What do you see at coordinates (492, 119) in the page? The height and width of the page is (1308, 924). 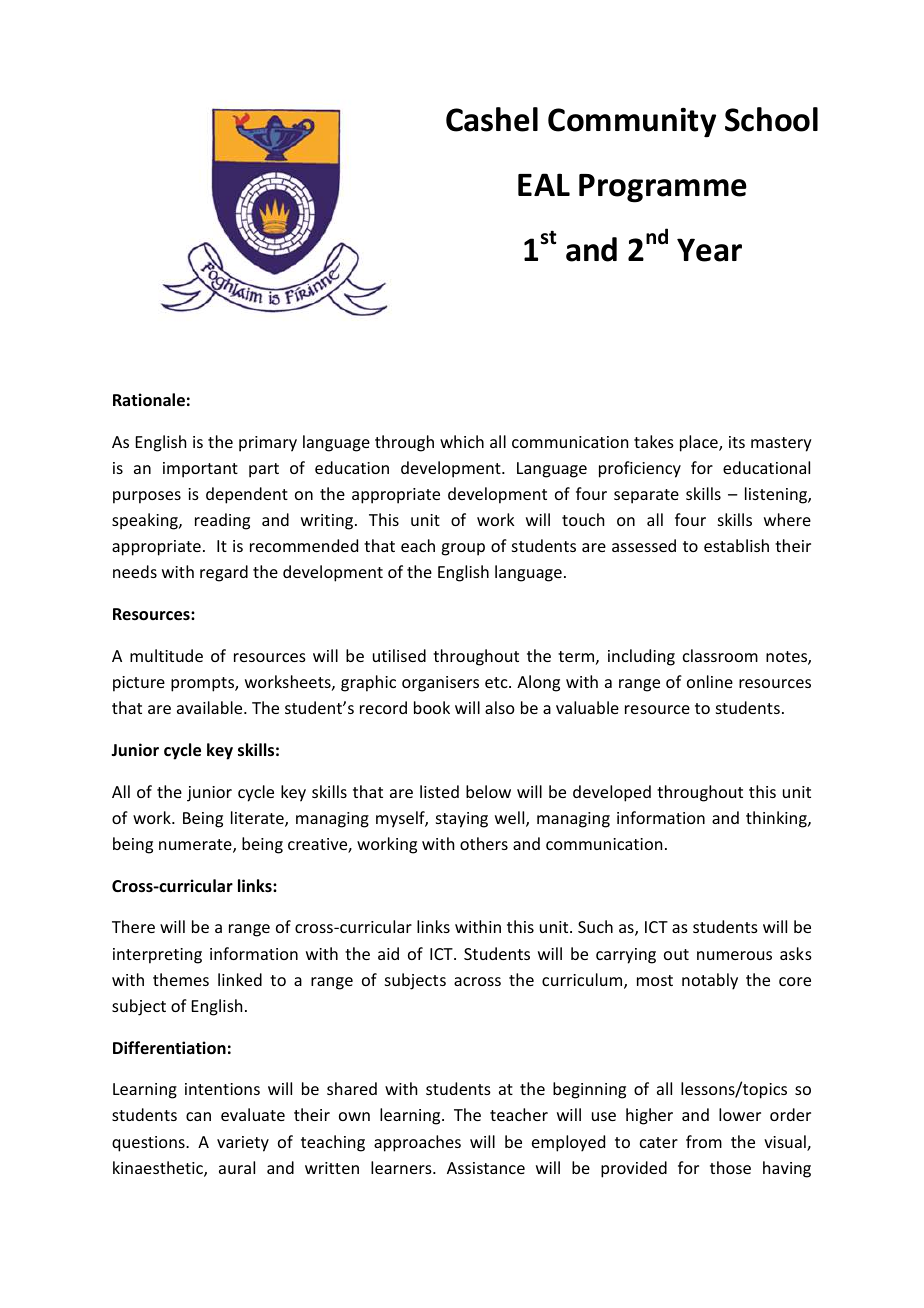 I see `Cashel` at bounding box center [492, 119].
